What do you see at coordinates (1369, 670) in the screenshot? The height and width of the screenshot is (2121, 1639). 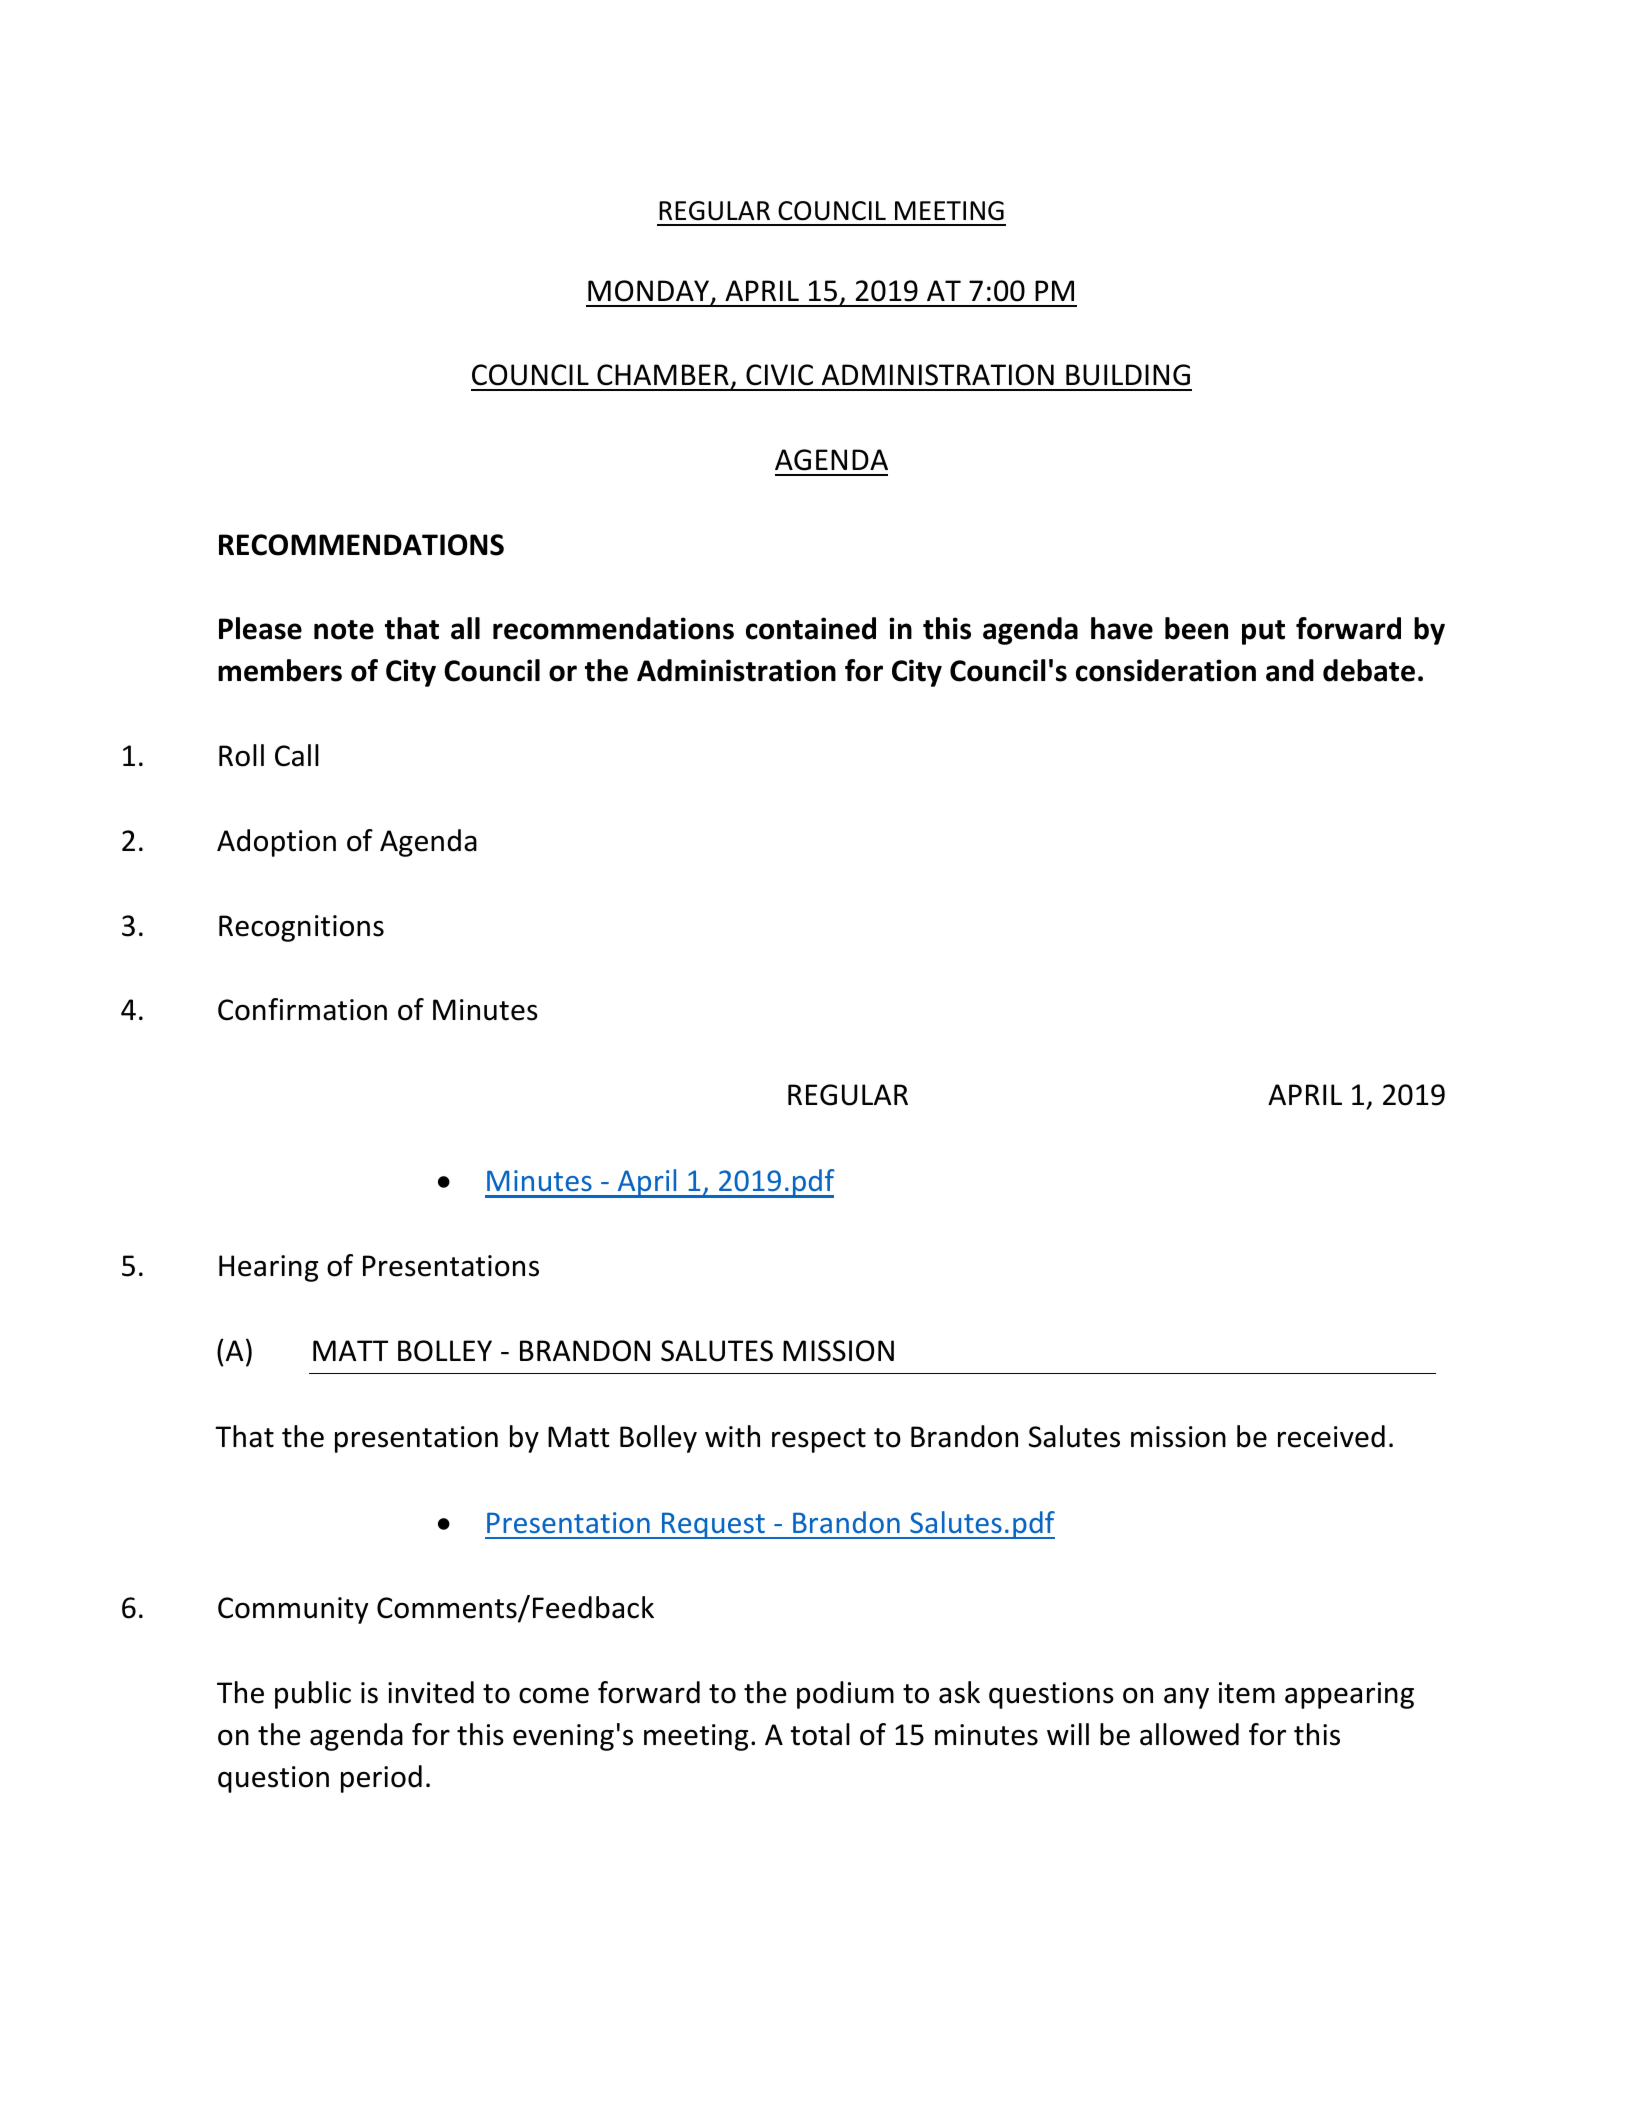 I see `debate` at bounding box center [1369, 670].
